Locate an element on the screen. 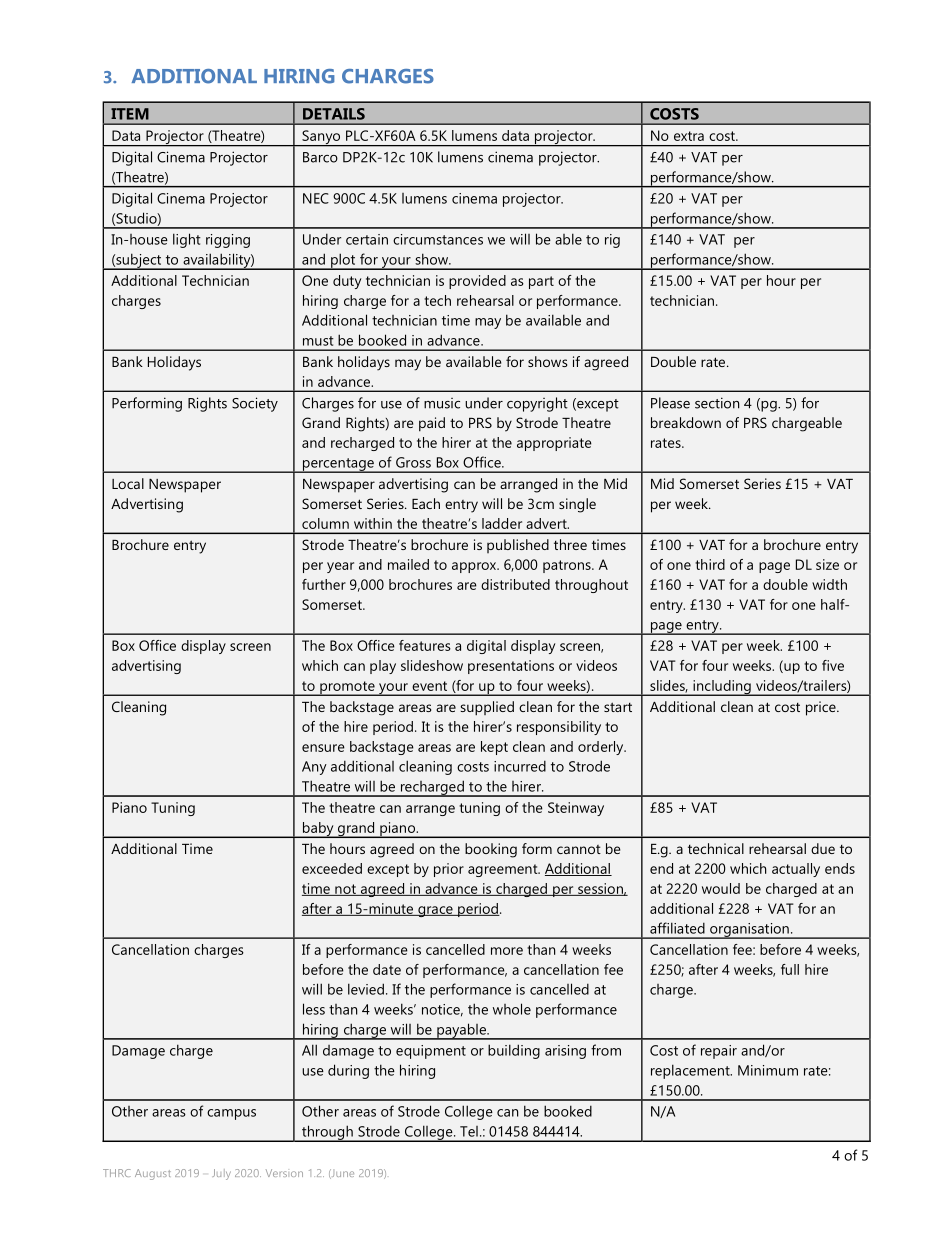 This screenshot has width=952, height=1233. ITEM is located at coordinates (130, 114).
